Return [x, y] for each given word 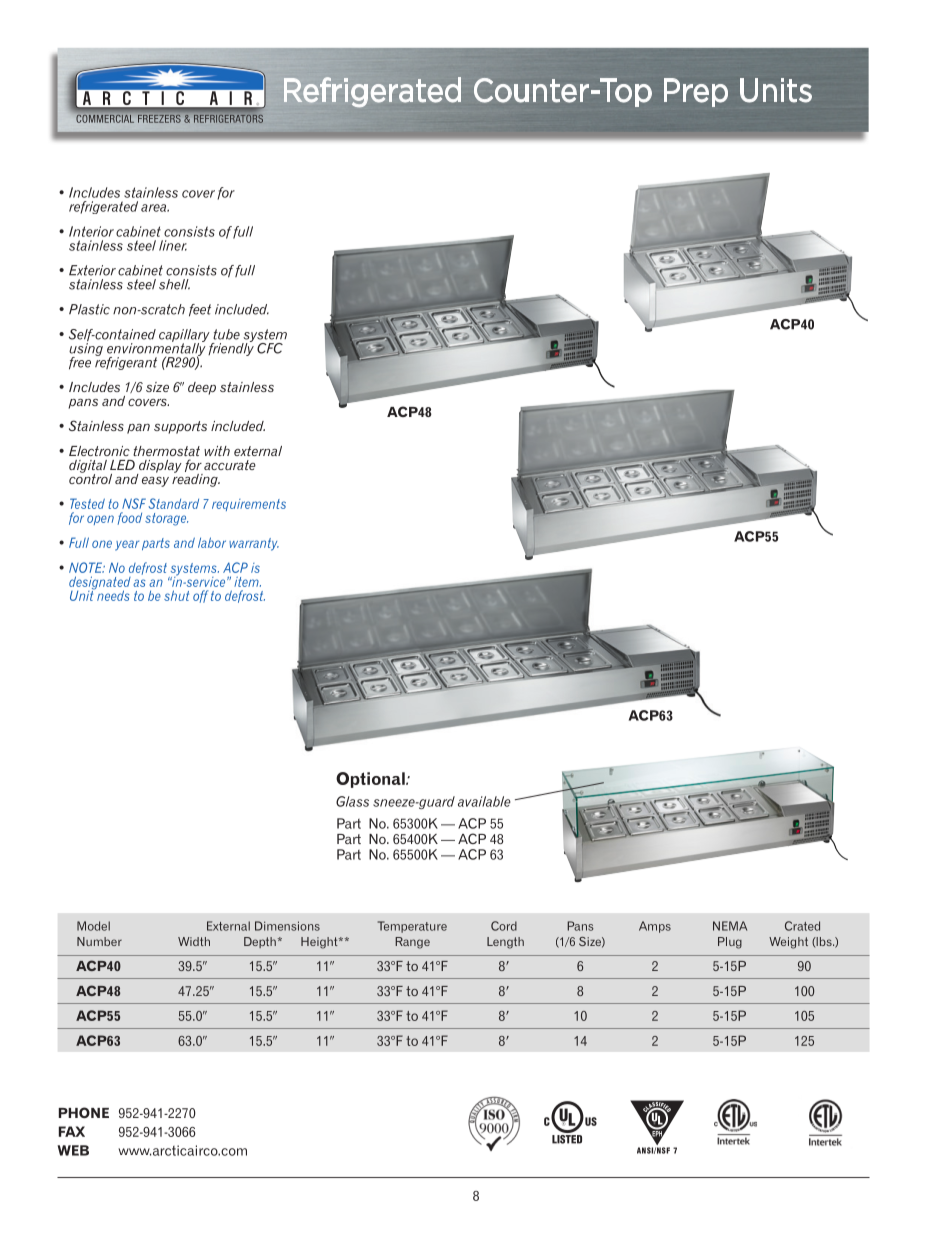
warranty [254, 544]
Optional [371, 780]
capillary [184, 336]
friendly [231, 348]
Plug [730, 943]
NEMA [730, 926]
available [484, 801]
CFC [270, 348]
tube [226, 334]
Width [194, 941]
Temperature [412, 927]
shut [176, 595]
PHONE [84, 1112]
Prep [696, 92]
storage [166, 519]
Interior [91, 231]
